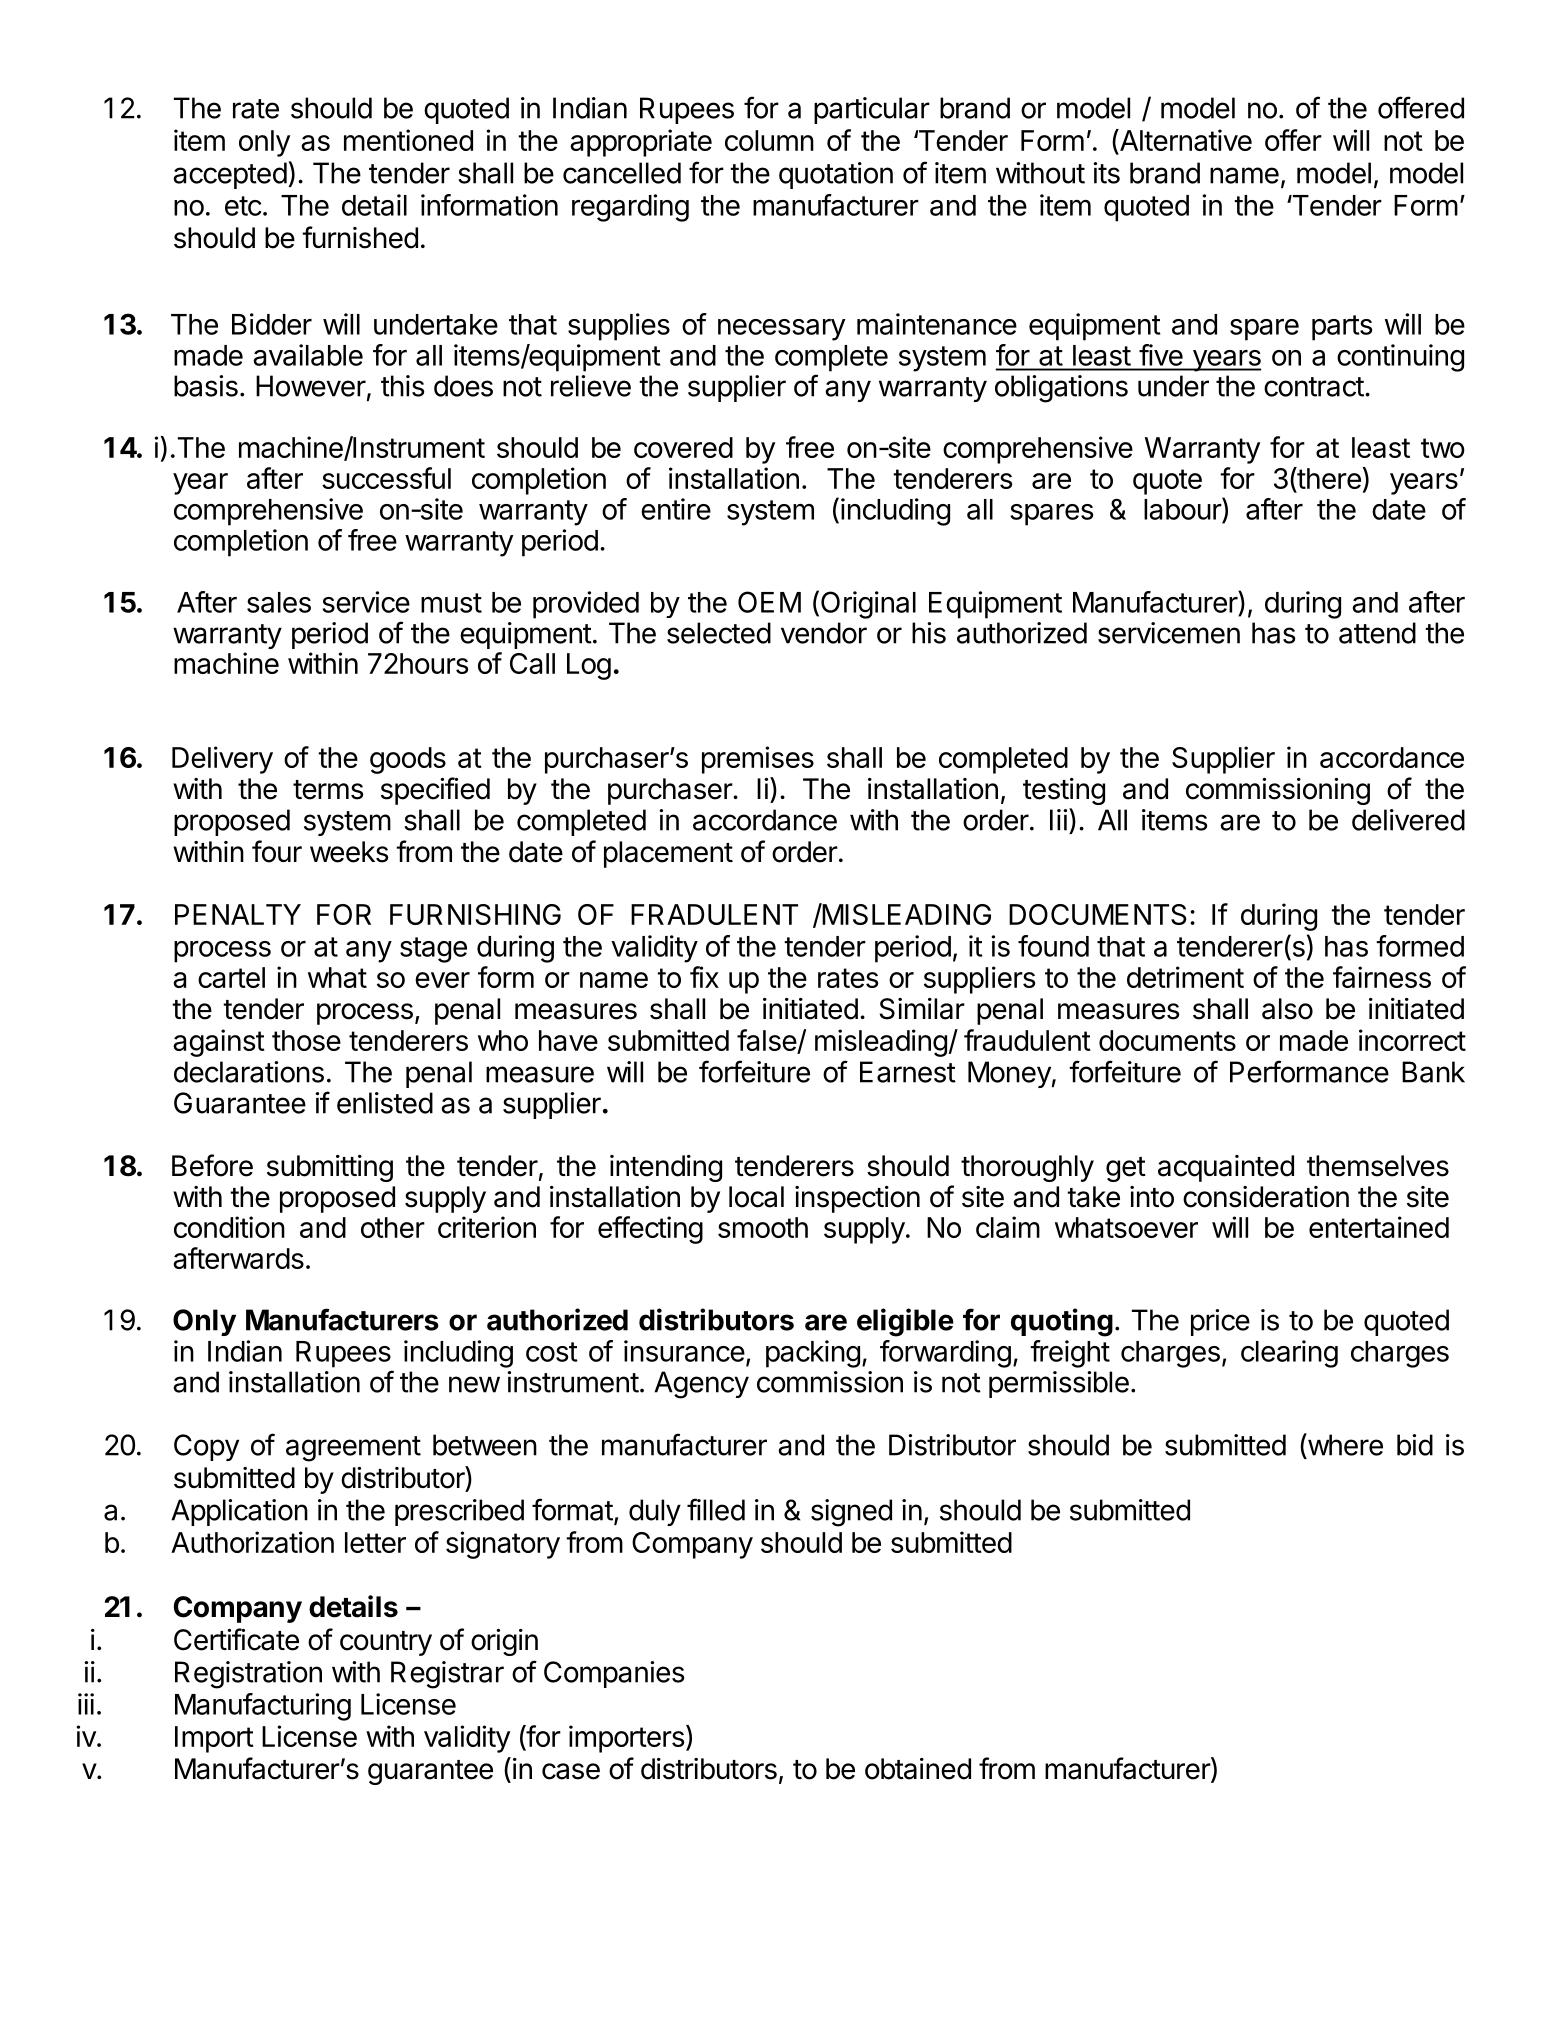 Image resolution: width=1568 pixels, height=2029 pixels. Describe the element at coordinates (704, 977) in the image. I see `fix` at that location.
